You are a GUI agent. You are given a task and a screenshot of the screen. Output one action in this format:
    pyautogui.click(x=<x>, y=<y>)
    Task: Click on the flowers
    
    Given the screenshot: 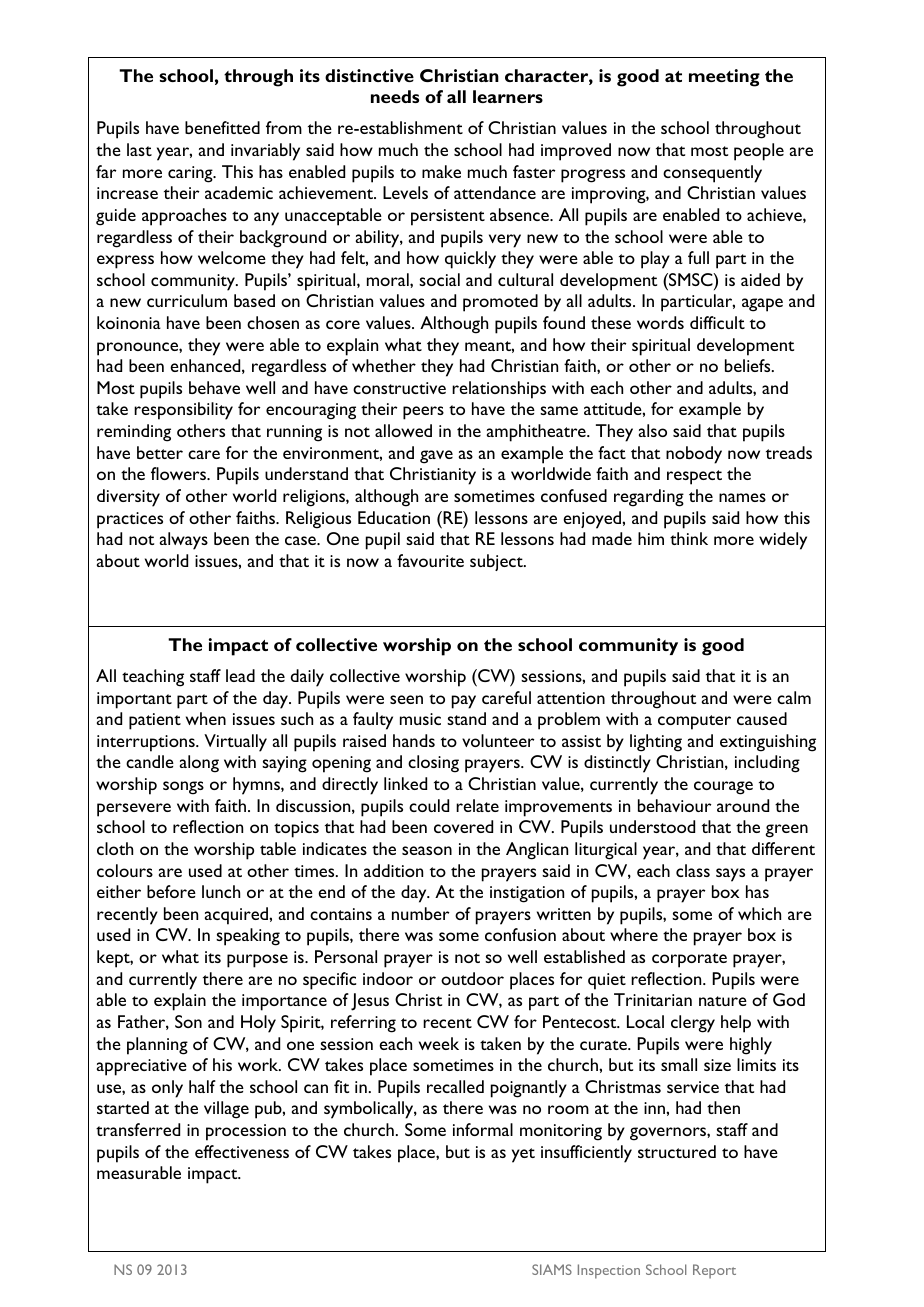 What is the action you would take?
    pyautogui.click(x=180, y=473)
